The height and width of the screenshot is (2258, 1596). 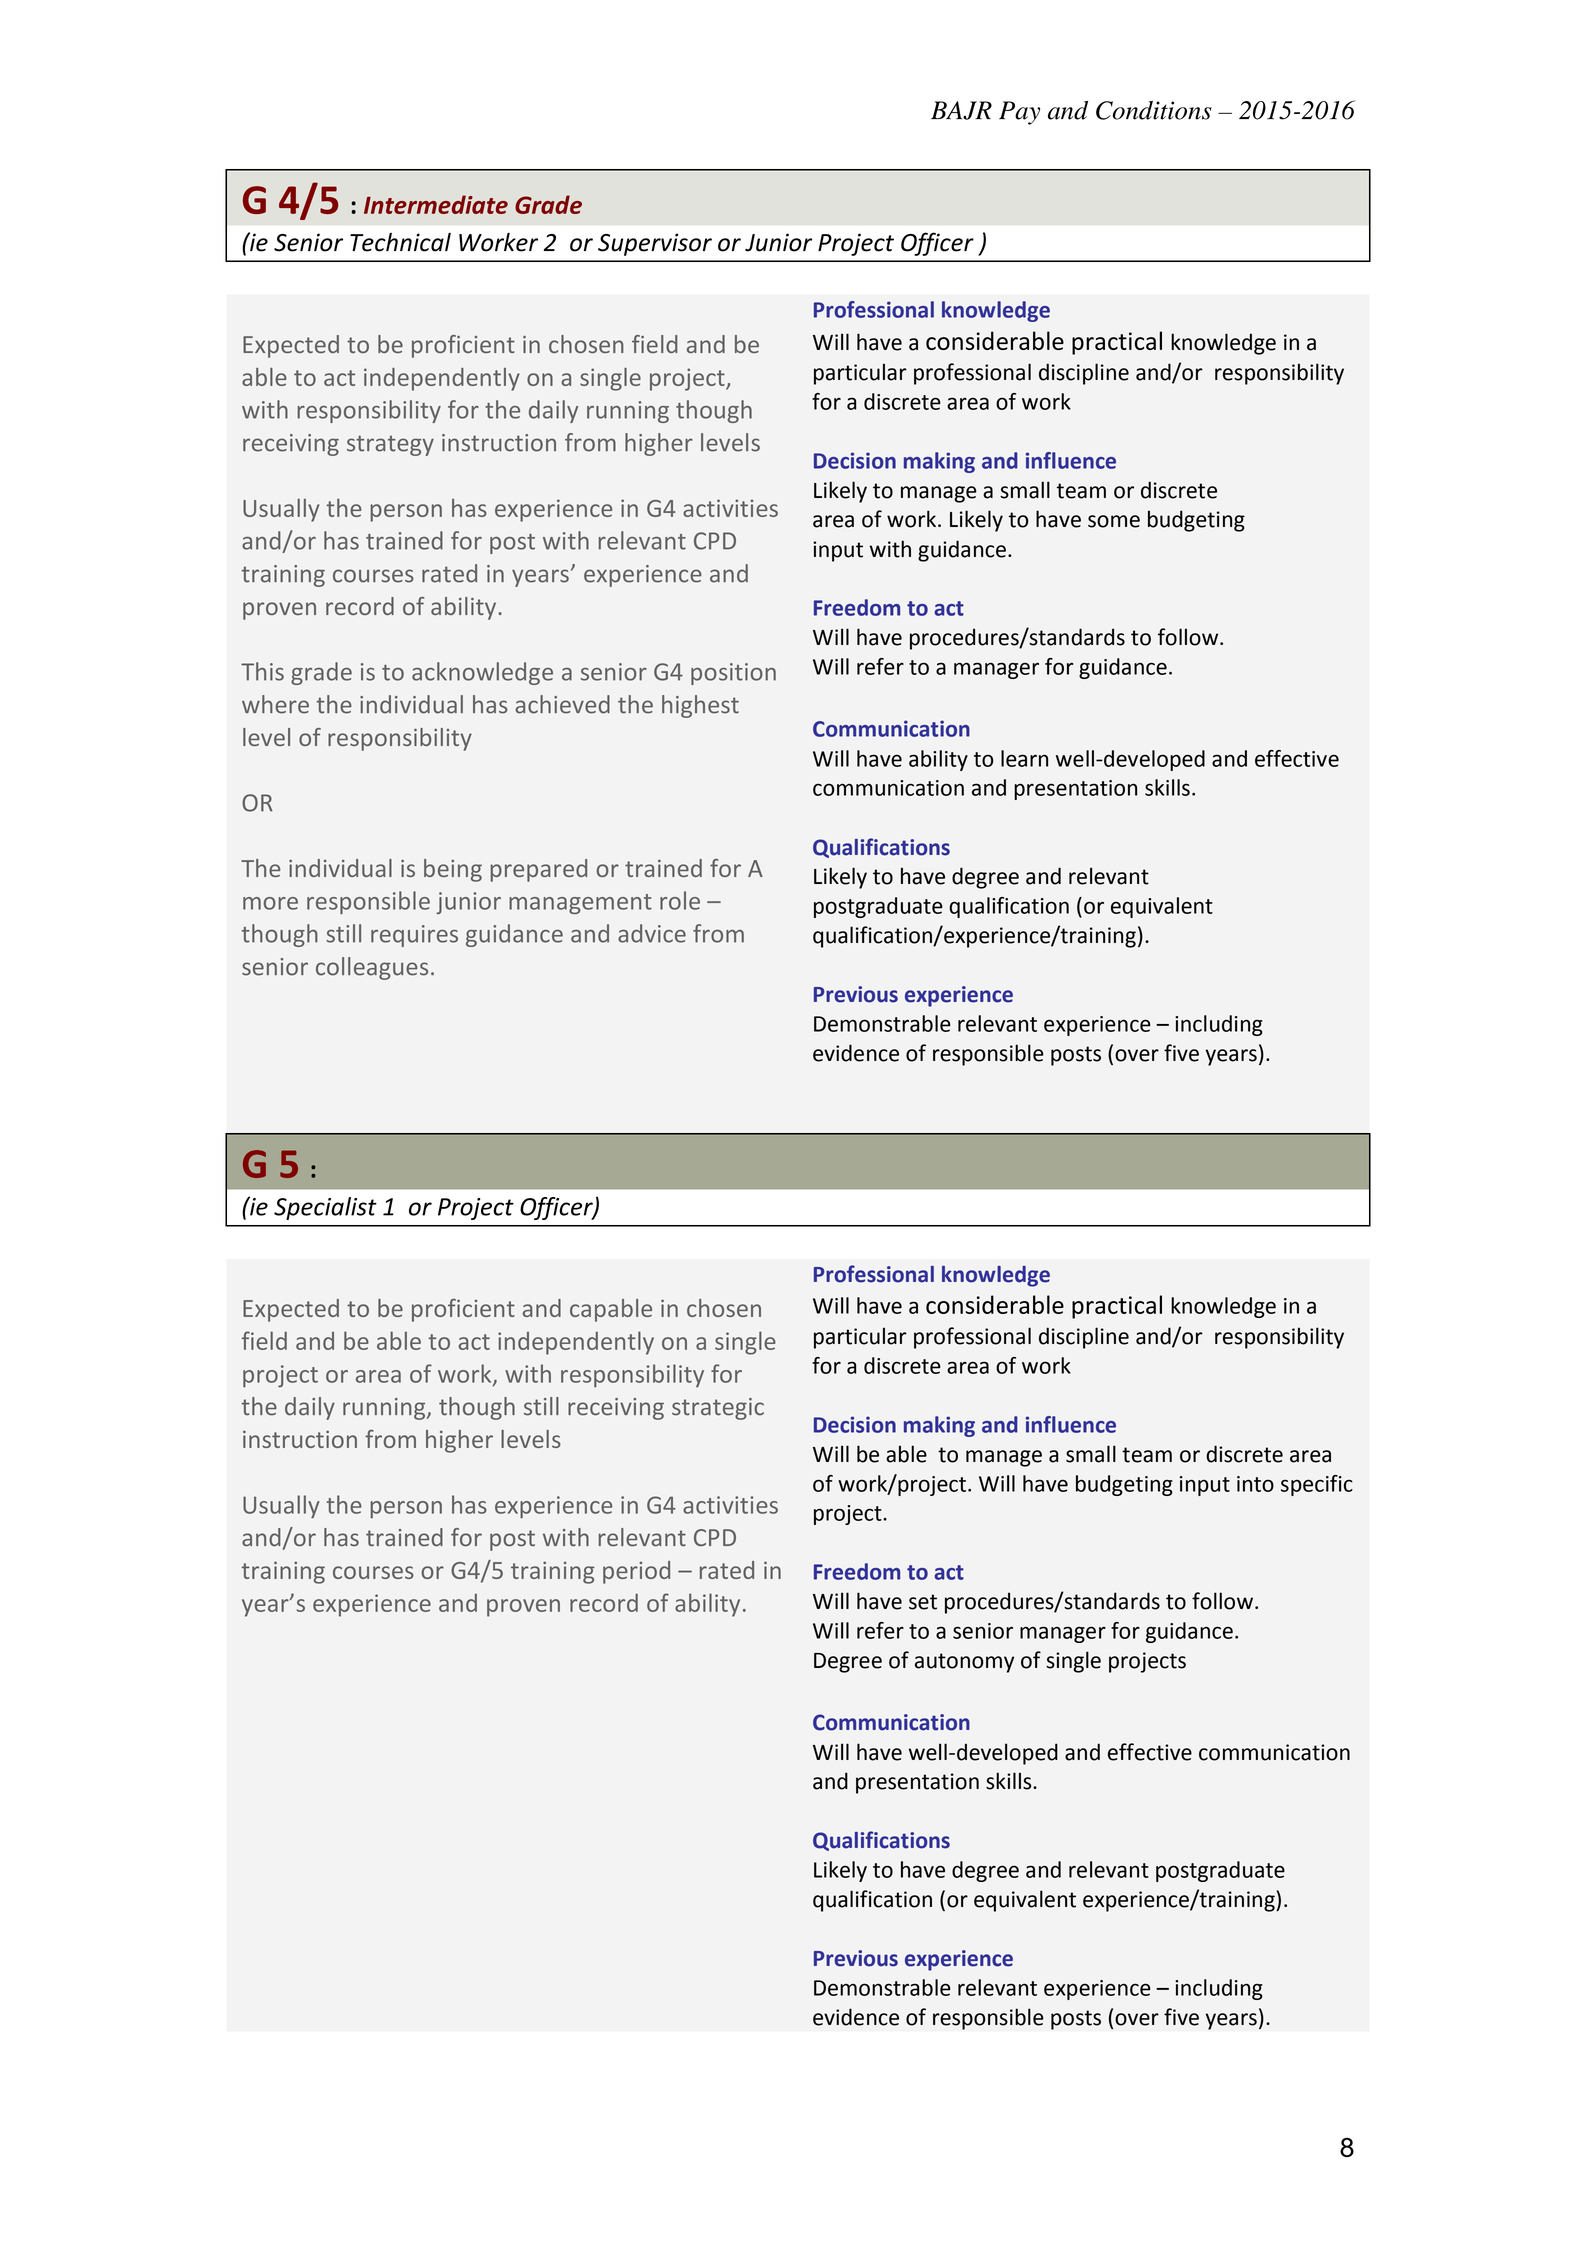 I want to click on into, so click(x=1255, y=1484).
